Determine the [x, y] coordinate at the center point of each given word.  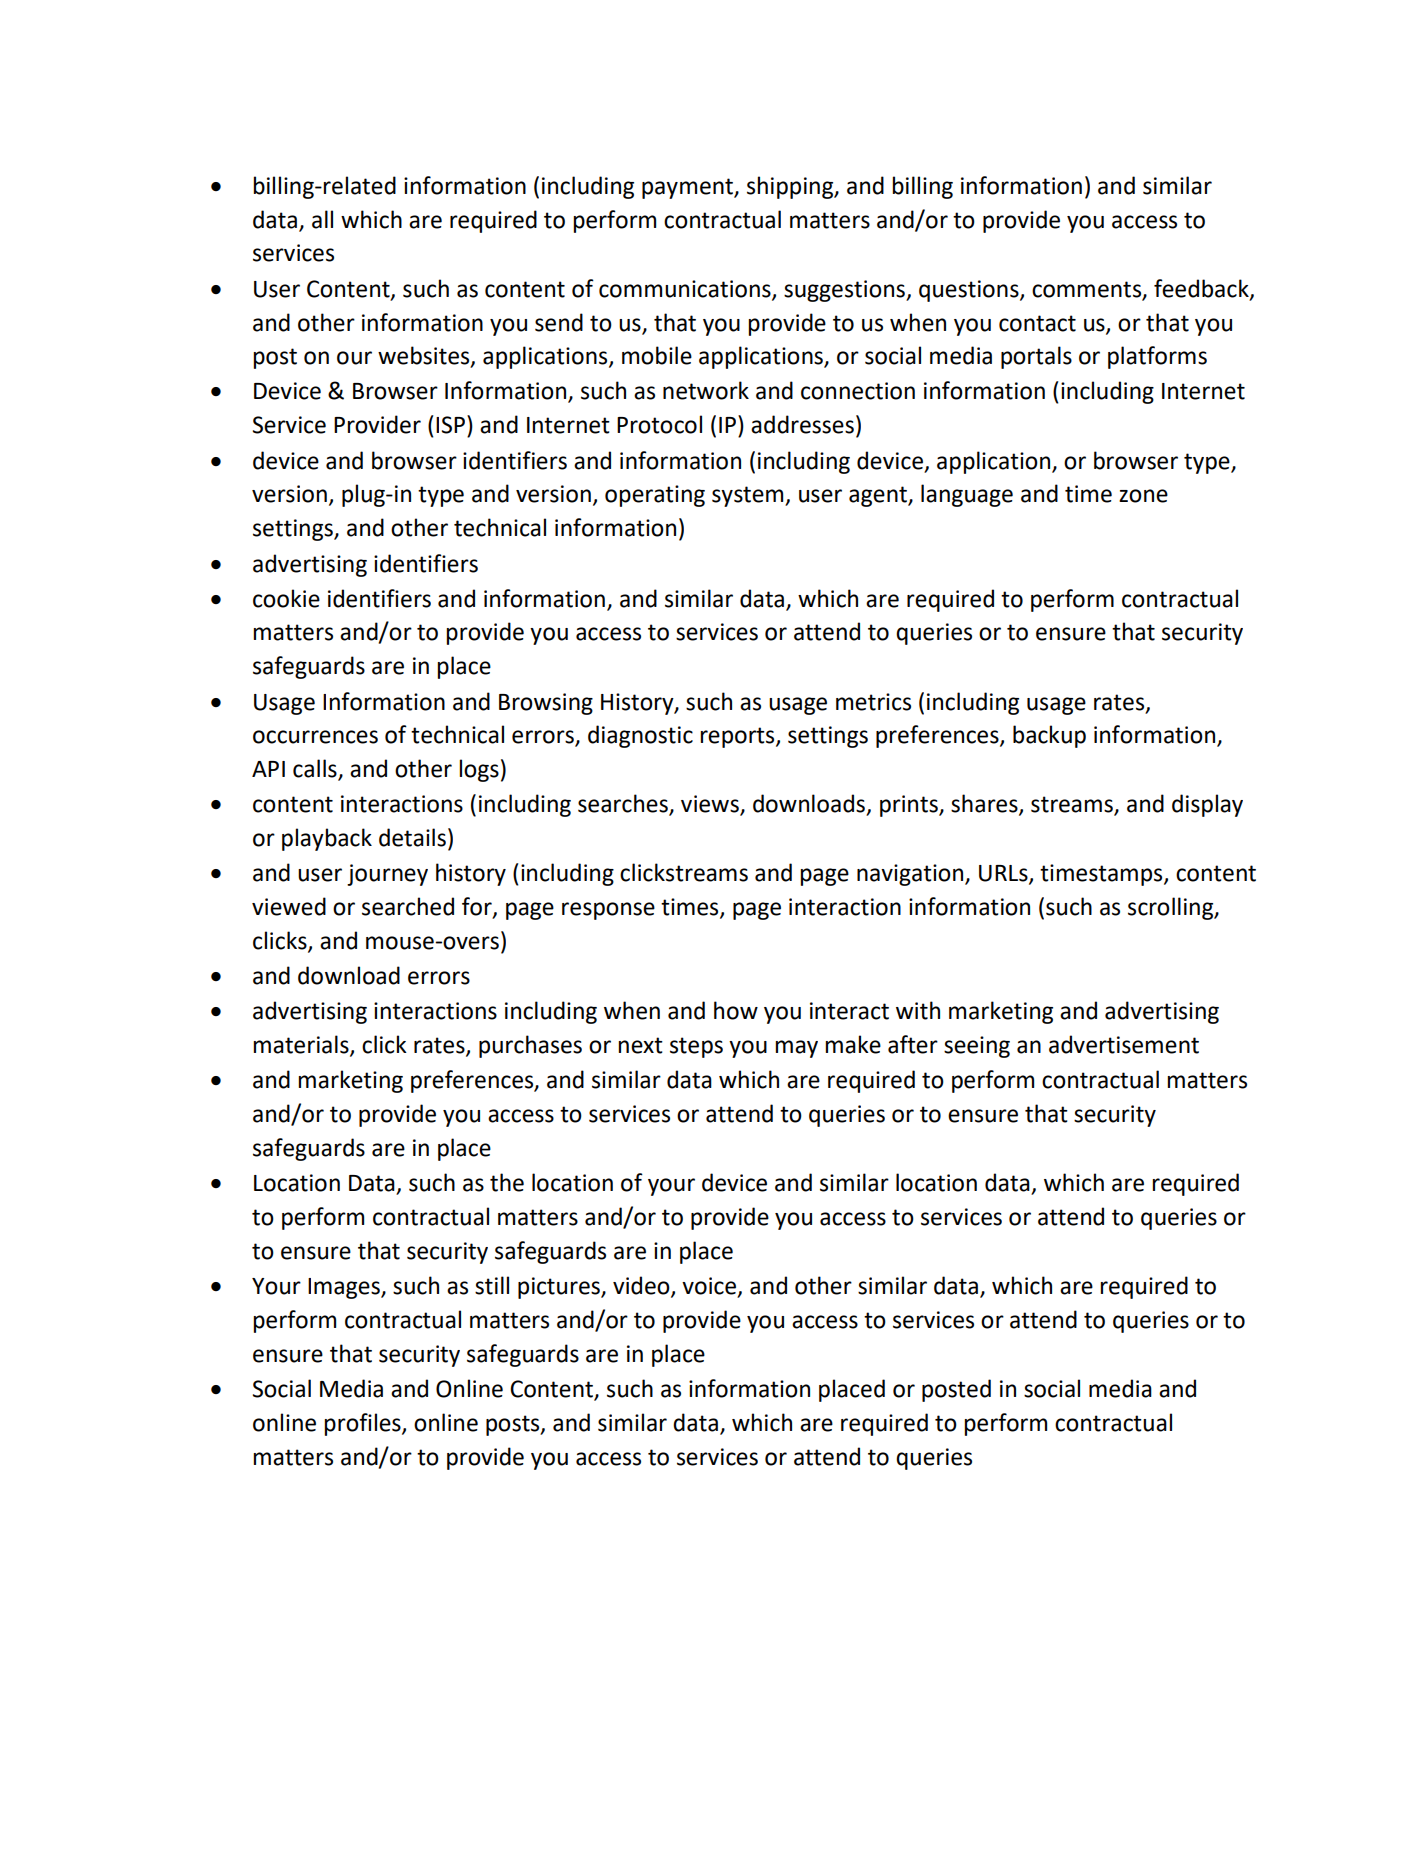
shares [985, 804]
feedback [1202, 289]
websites [425, 356]
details [412, 837]
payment [688, 188]
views [711, 805]
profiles [363, 1424]
